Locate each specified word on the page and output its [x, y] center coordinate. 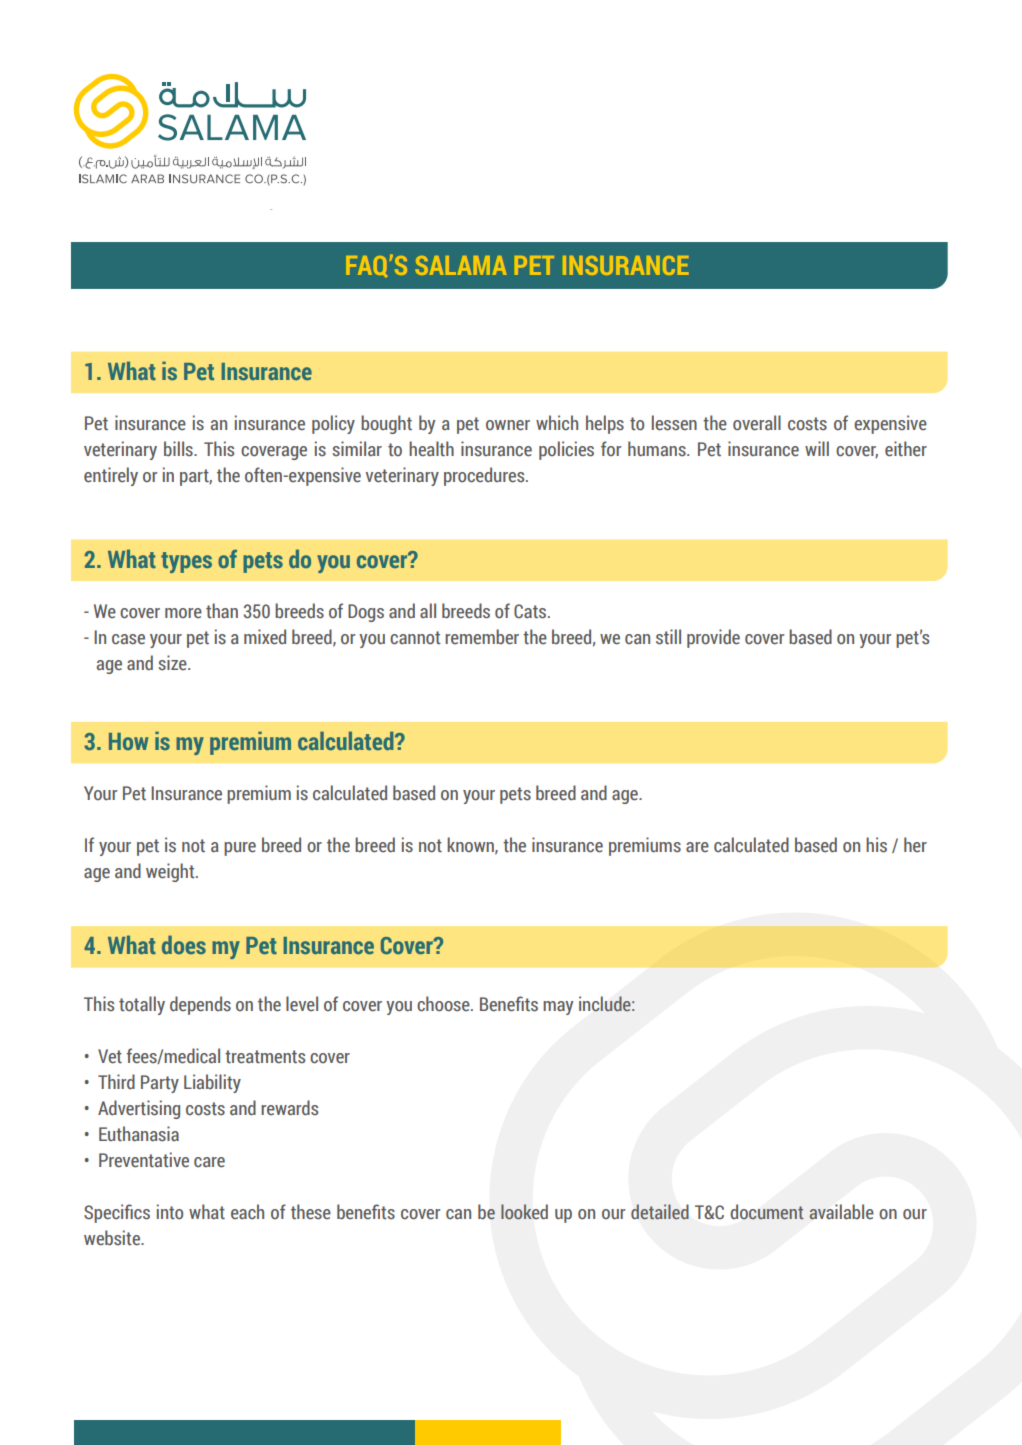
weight [171, 872]
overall [757, 423]
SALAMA [461, 265]
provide [713, 638]
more [183, 613]
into [170, 1212]
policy [333, 424]
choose [444, 1004]
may [558, 1008]
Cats [531, 611]
